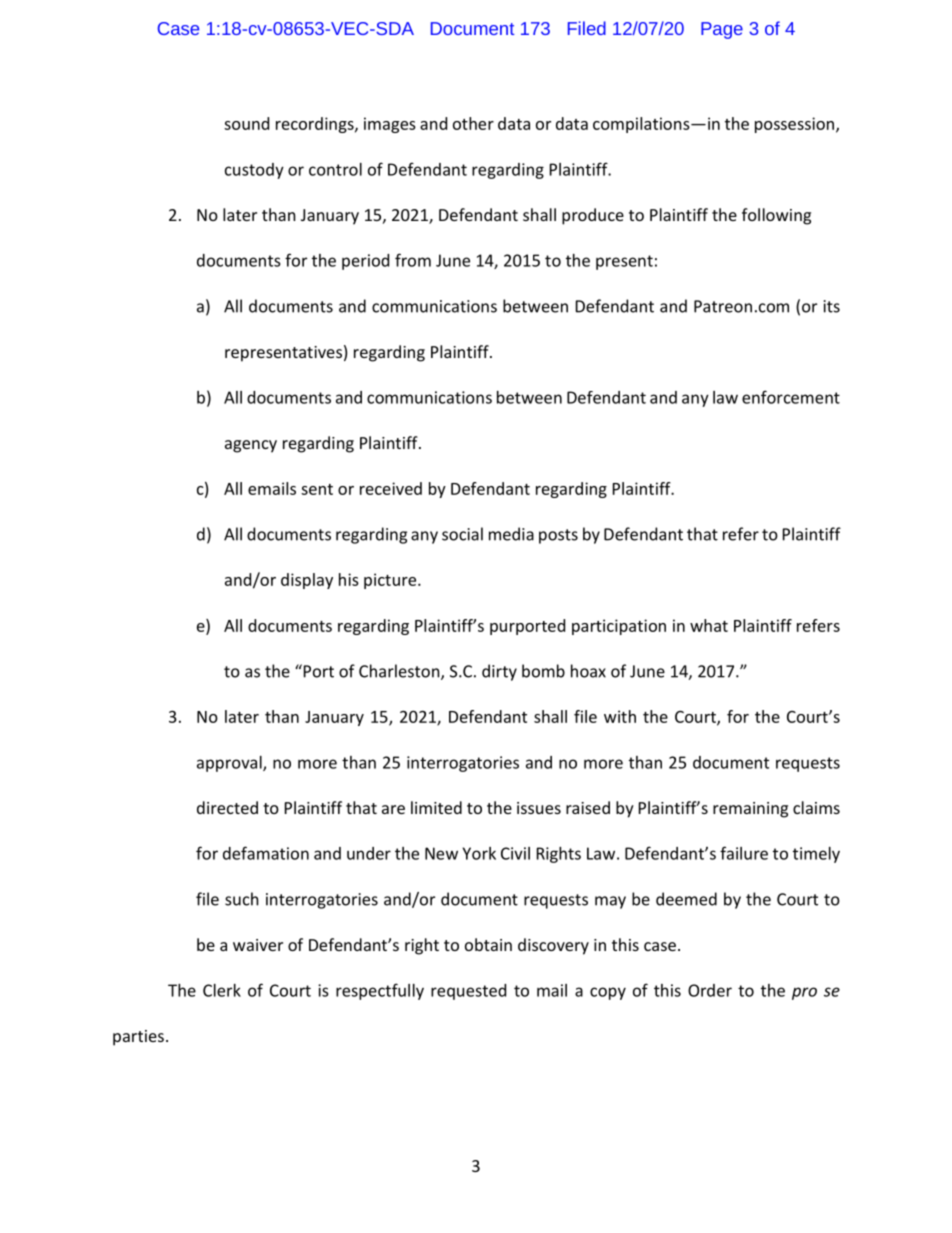 The width and height of the document is (952, 1233). Describe the element at coordinates (251, 446) in the document. I see `agency` at that location.
